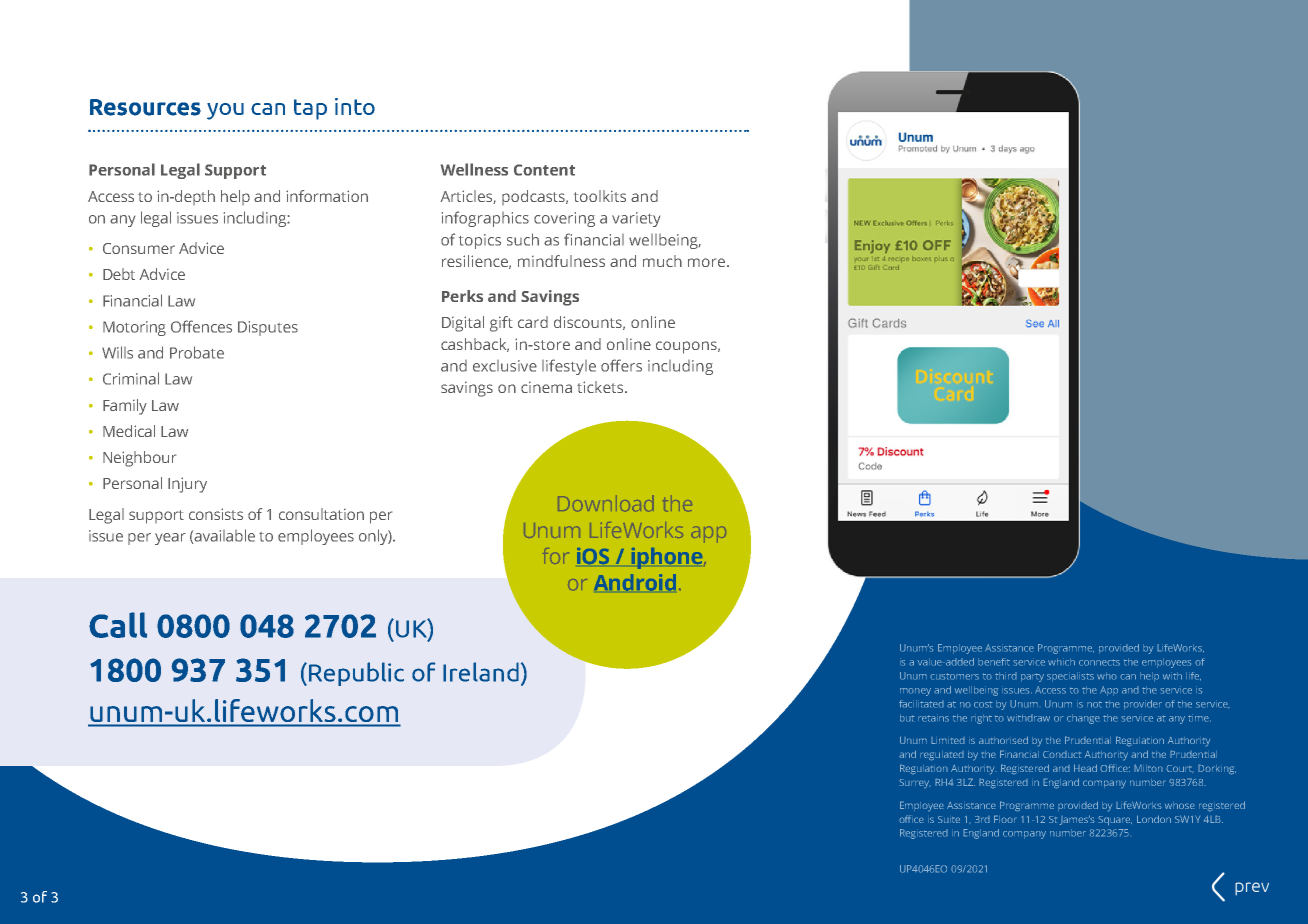 Image resolution: width=1308 pixels, height=924 pixels. I want to click on Content, so click(544, 170).
